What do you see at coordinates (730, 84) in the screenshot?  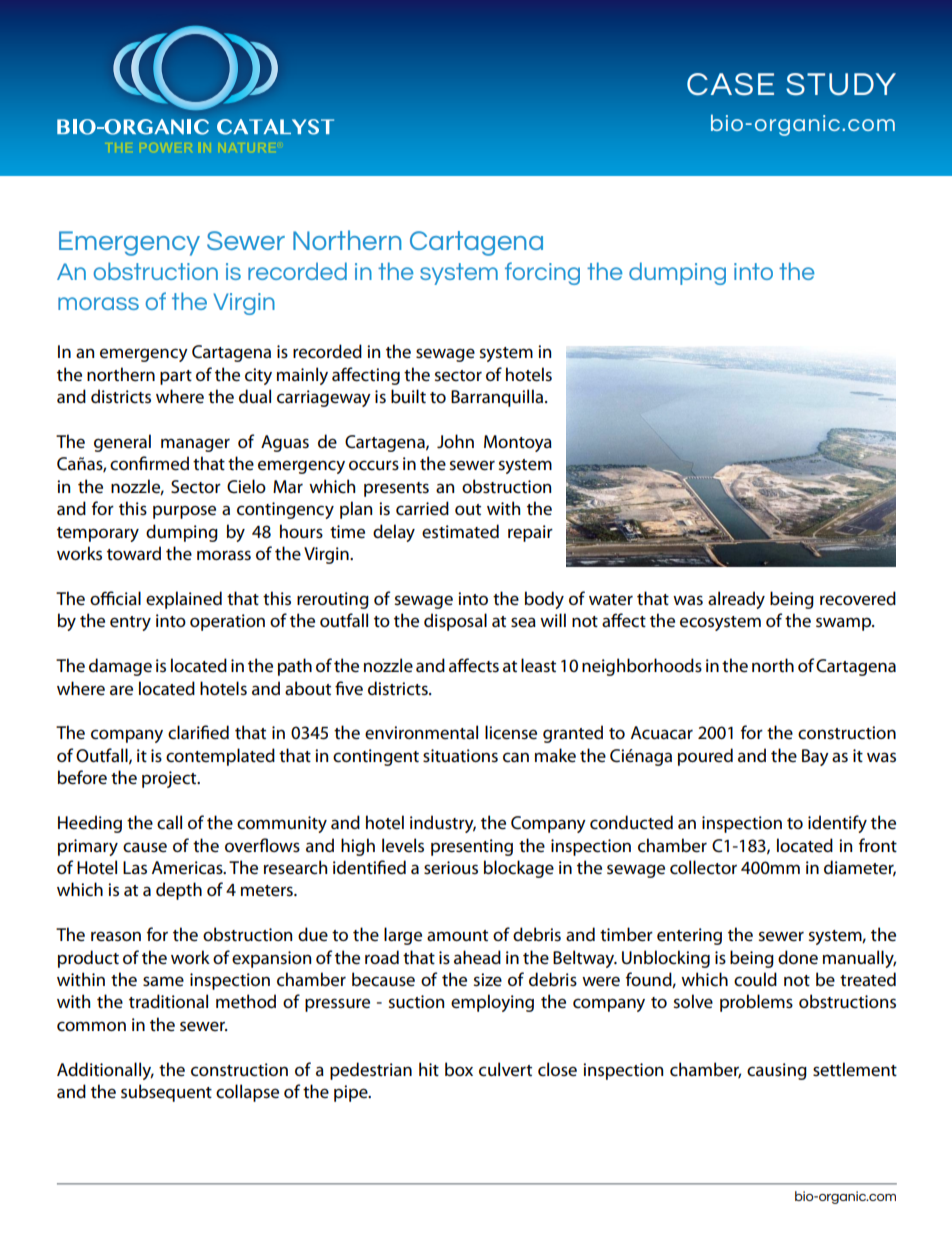 I see `CASE` at bounding box center [730, 84].
